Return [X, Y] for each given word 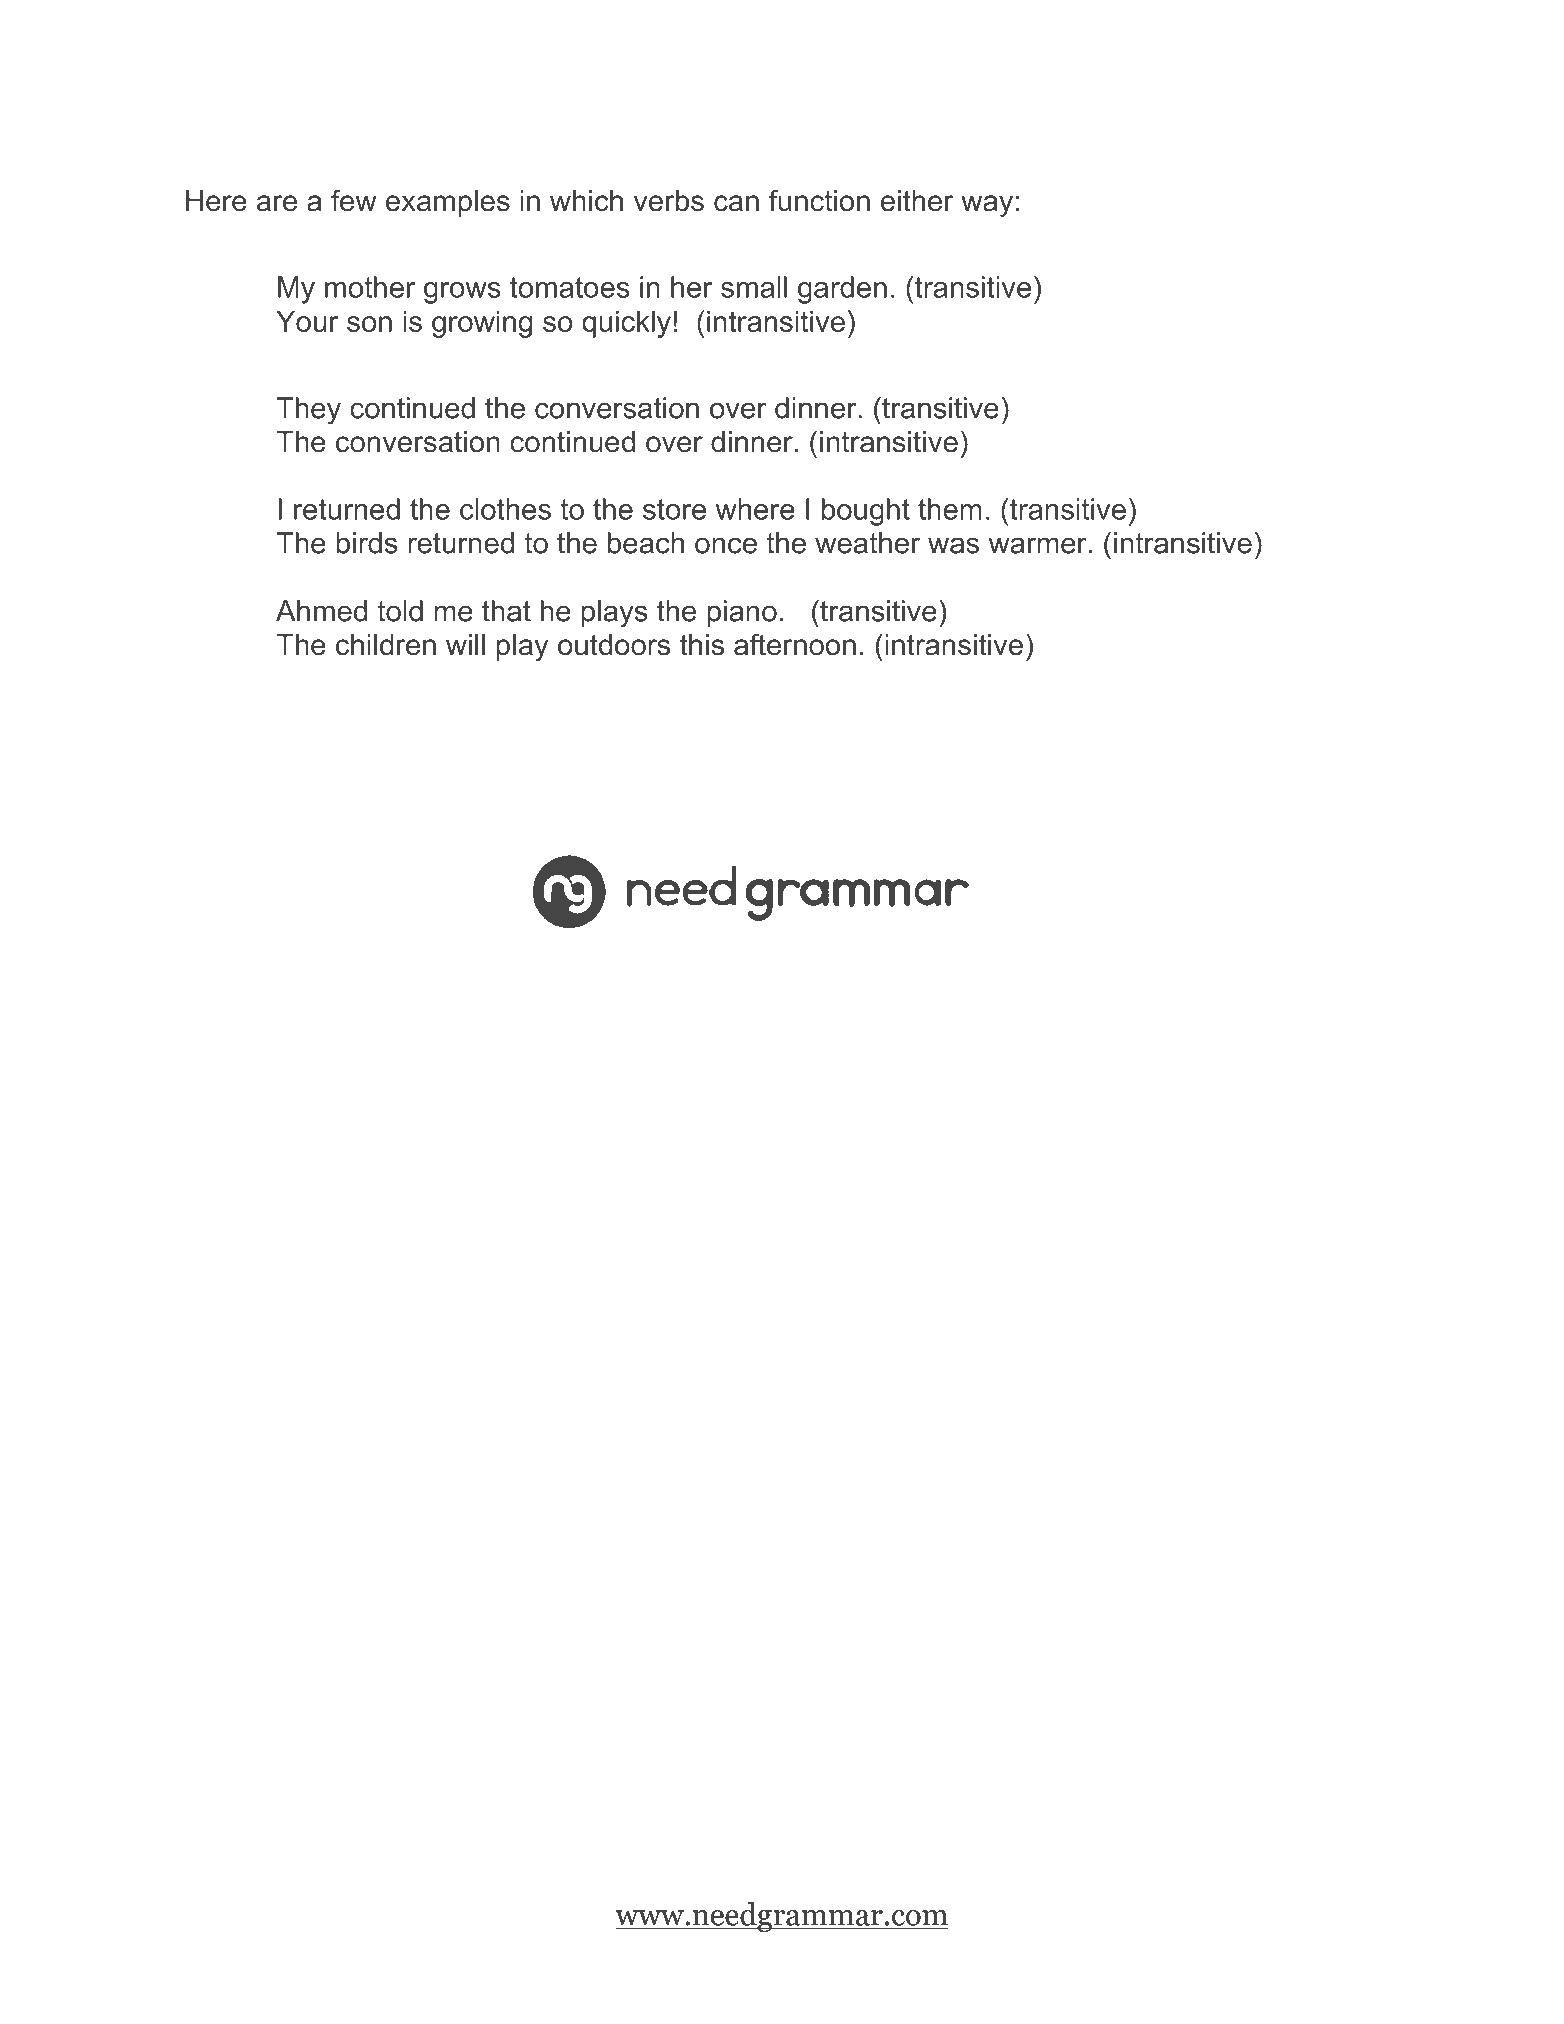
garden [842, 290]
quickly [626, 324]
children [386, 645]
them [950, 509]
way [987, 206]
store [674, 509]
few [354, 200]
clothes [505, 509]
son [369, 324]
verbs [669, 201]
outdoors [614, 645]
